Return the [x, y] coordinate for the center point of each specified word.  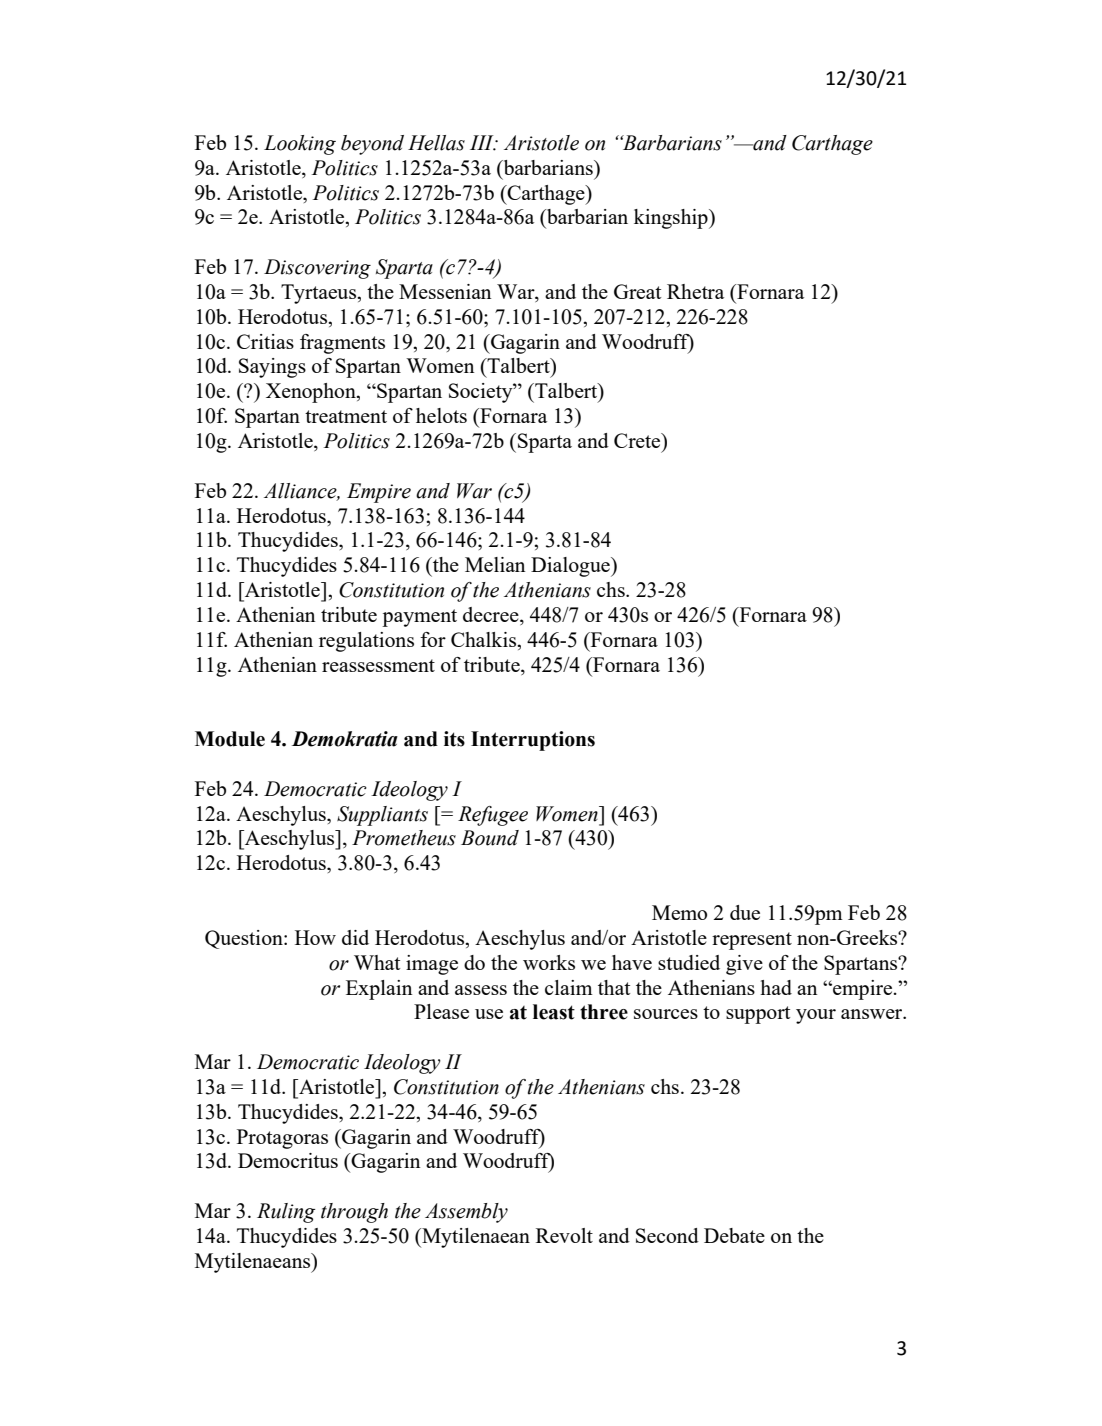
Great [637, 291]
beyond [372, 145]
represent [752, 941]
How [315, 937]
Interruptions [533, 741]
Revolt [564, 1235]
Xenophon [312, 393]
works [549, 962]
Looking [300, 145]
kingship [672, 219]
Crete [638, 440]
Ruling [286, 1213]
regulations [366, 642]
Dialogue [571, 567]
